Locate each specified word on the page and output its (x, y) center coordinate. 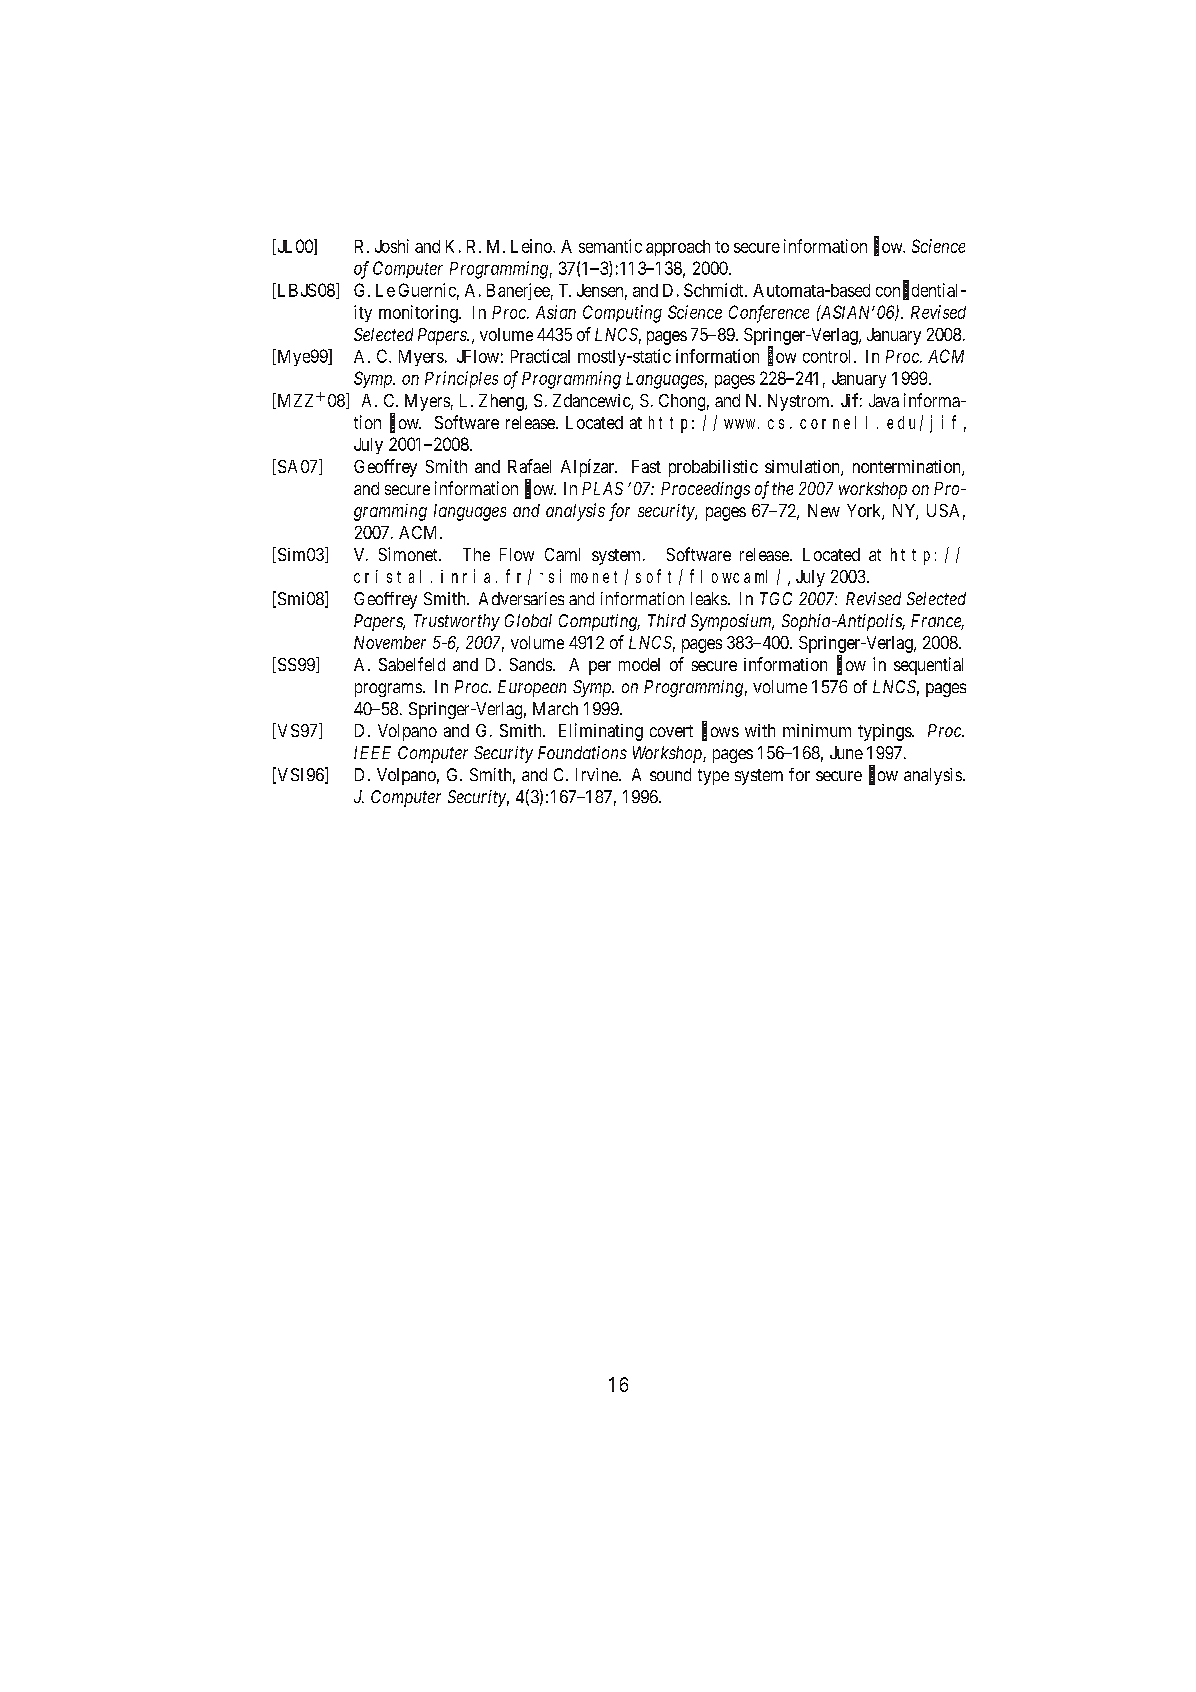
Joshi (392, 246)
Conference (769, 314)
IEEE (372, 752)
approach (678, 248)
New (824, 510)
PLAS (602, 488)
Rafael (529, 466)
